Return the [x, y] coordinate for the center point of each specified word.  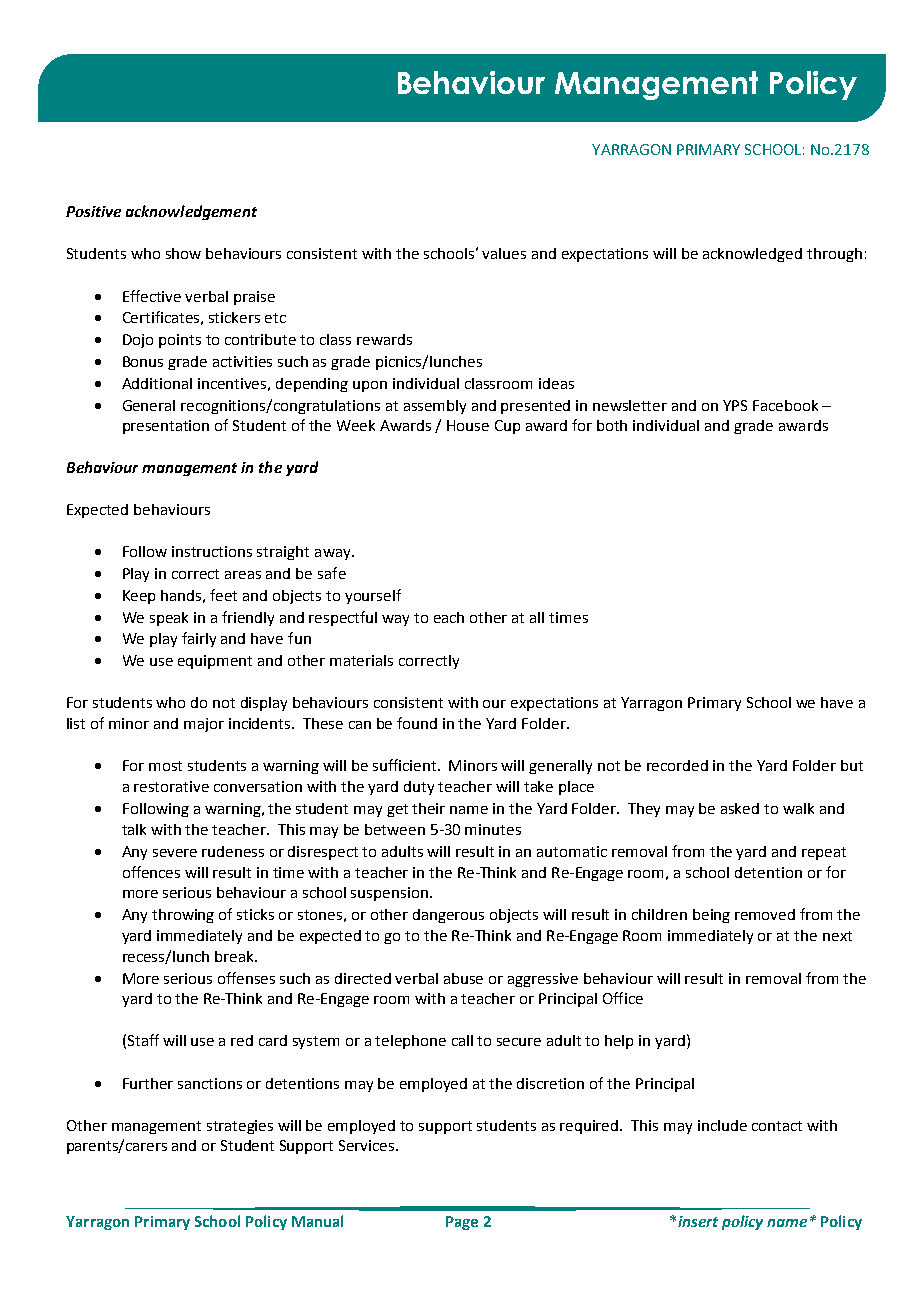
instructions [212, 551]
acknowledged [752, 255]
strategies [240, 1127]
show [183, 253]
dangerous [448, 916]
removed [765, 914]
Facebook [785, 405]
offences [151, 872]
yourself [373, 596]
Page [462, 1223]
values [504, 253]
